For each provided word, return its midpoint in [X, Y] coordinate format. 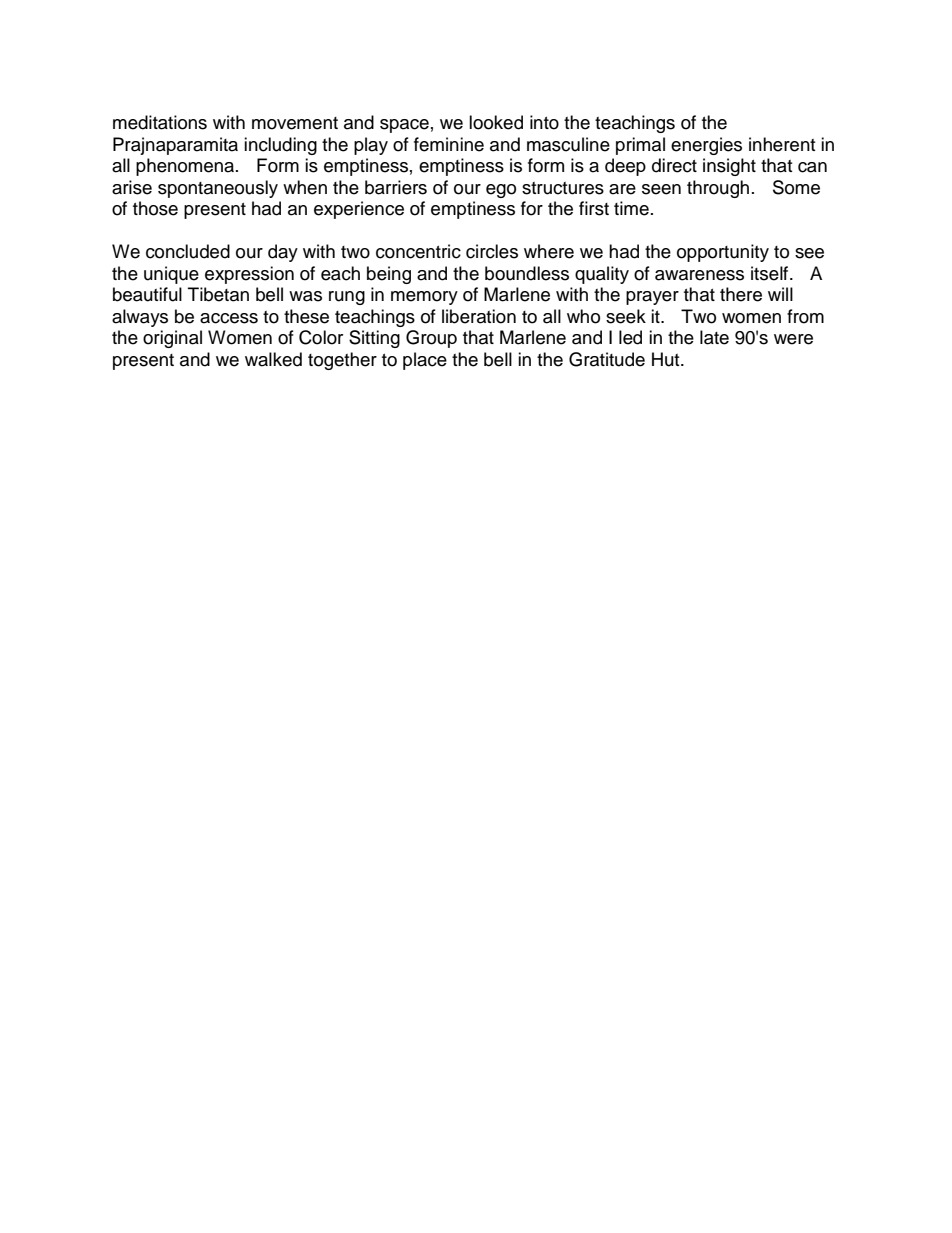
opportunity [723, 253]
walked [273, 359]
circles [492, 251]
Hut [667, 359]
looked [496, 122]
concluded [188, 251]
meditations [160, 122]
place [425, 361]
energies [706, 146]
